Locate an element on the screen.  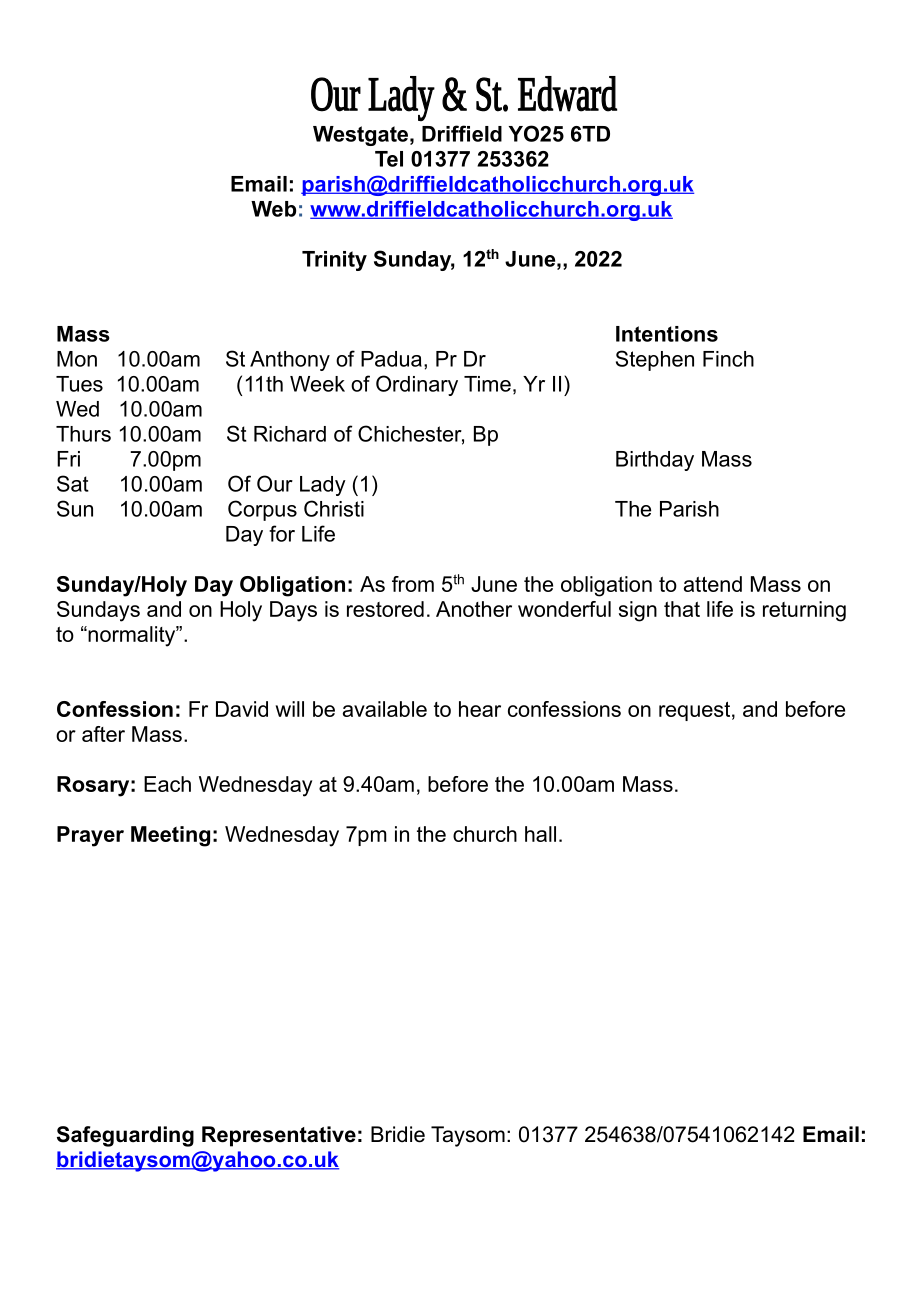
Intentions is located at coordinates (667, 334).
